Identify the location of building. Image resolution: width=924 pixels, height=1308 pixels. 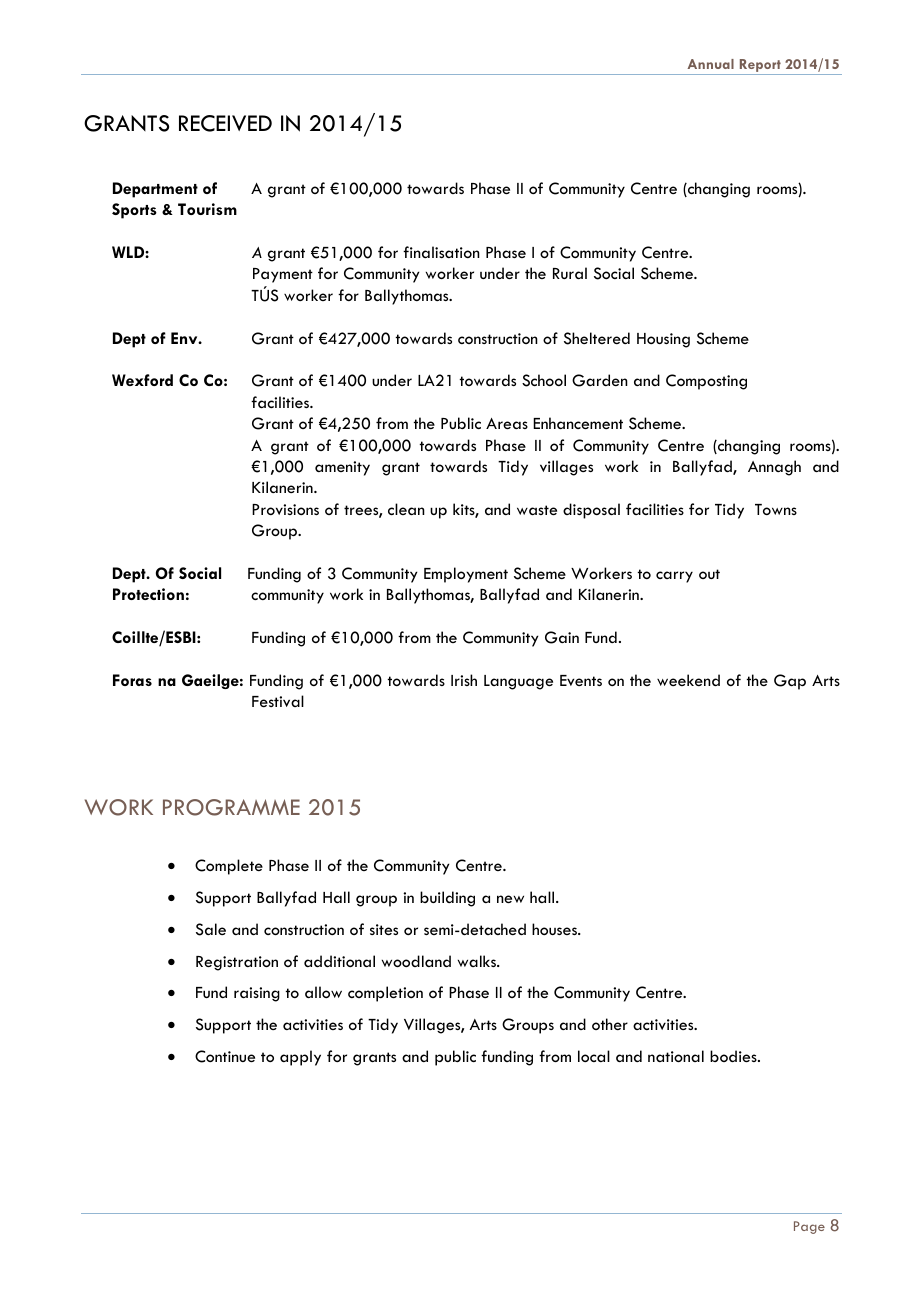
(447, 899).
